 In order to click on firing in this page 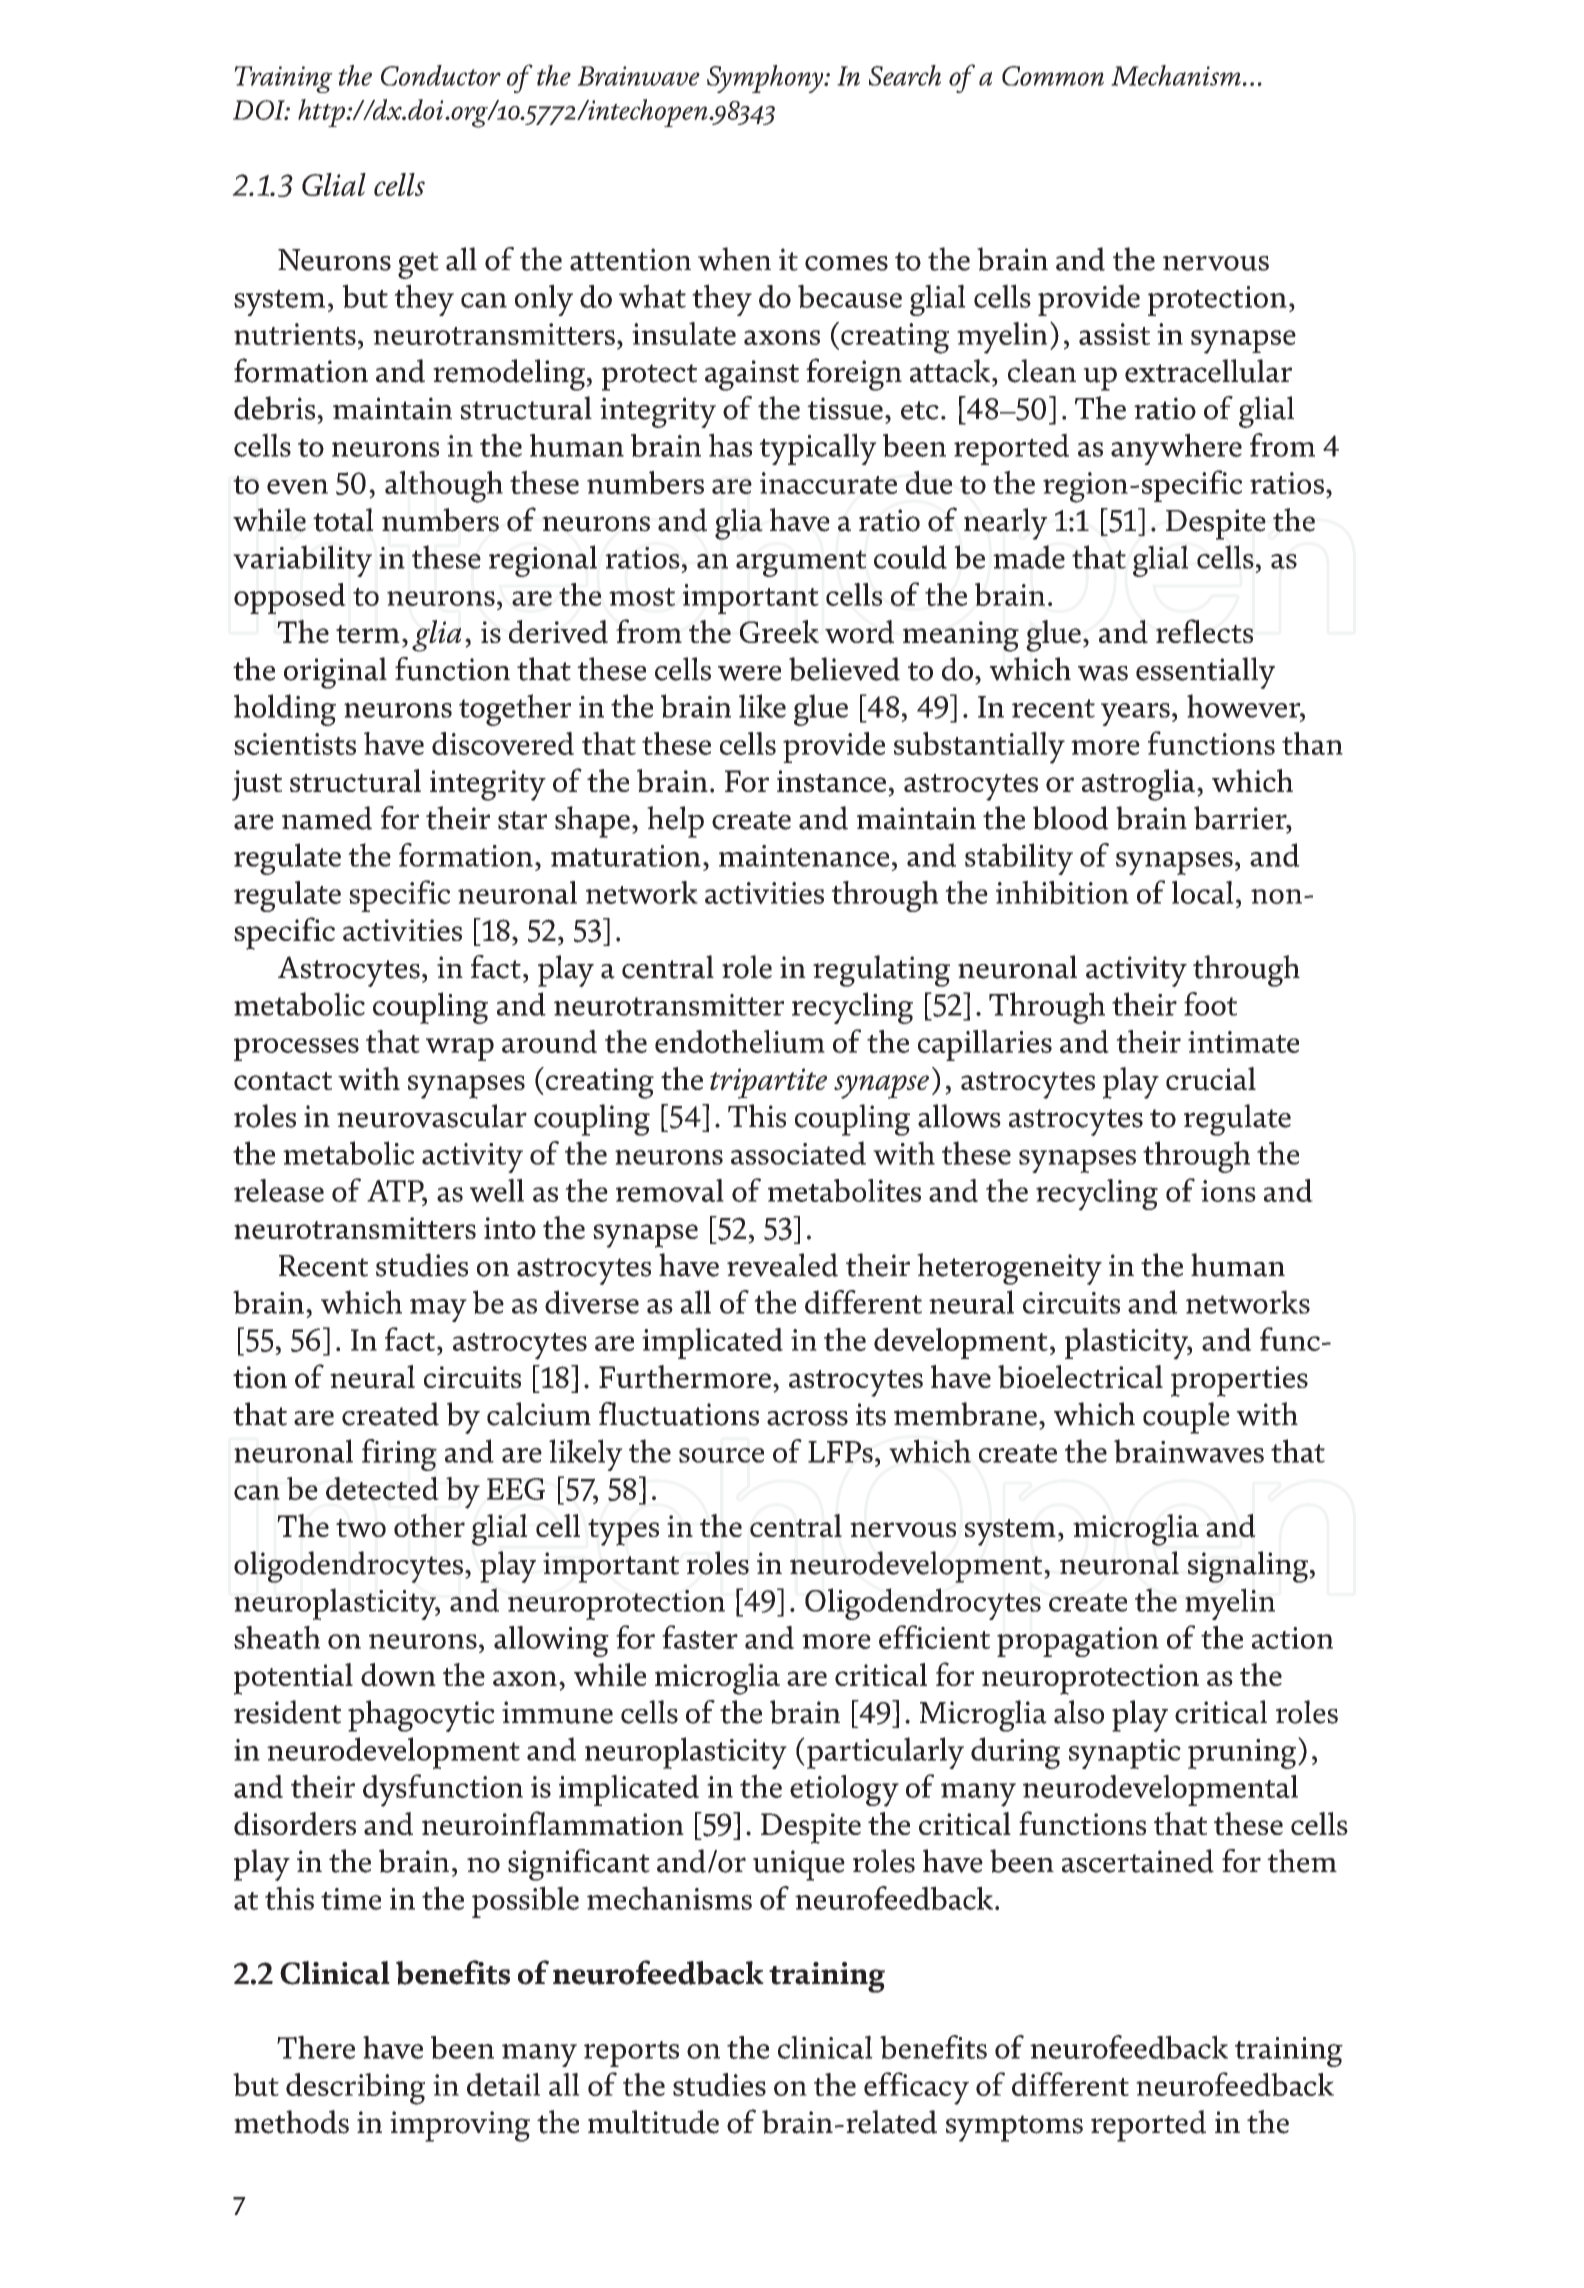, I will do `click(399, 1455)`.
